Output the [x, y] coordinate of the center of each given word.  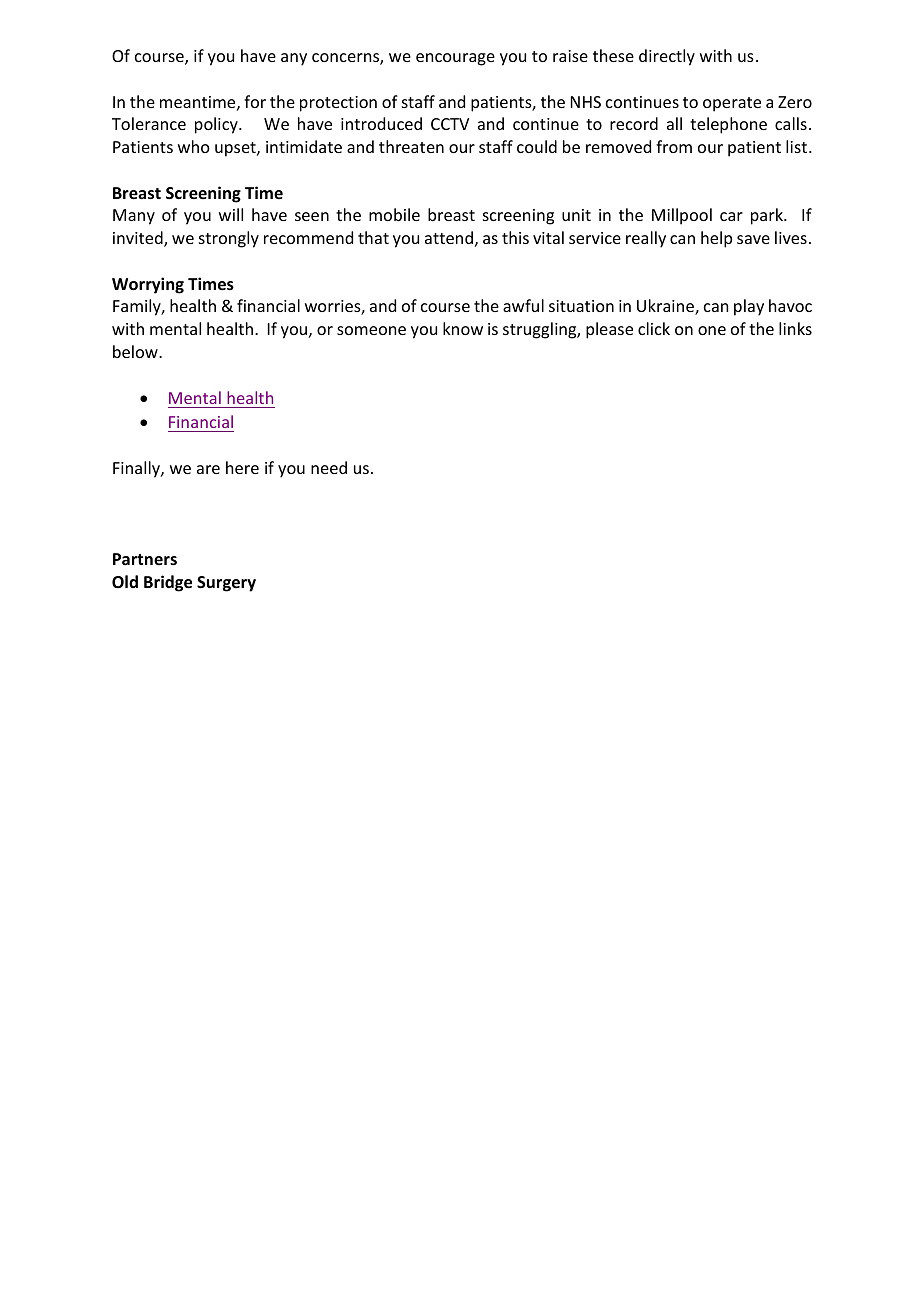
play [749, 307]
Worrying [148, 285]
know [463, 328]
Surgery [226, 584]
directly [667, 57]
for [255, 101]
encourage [455, 59]
